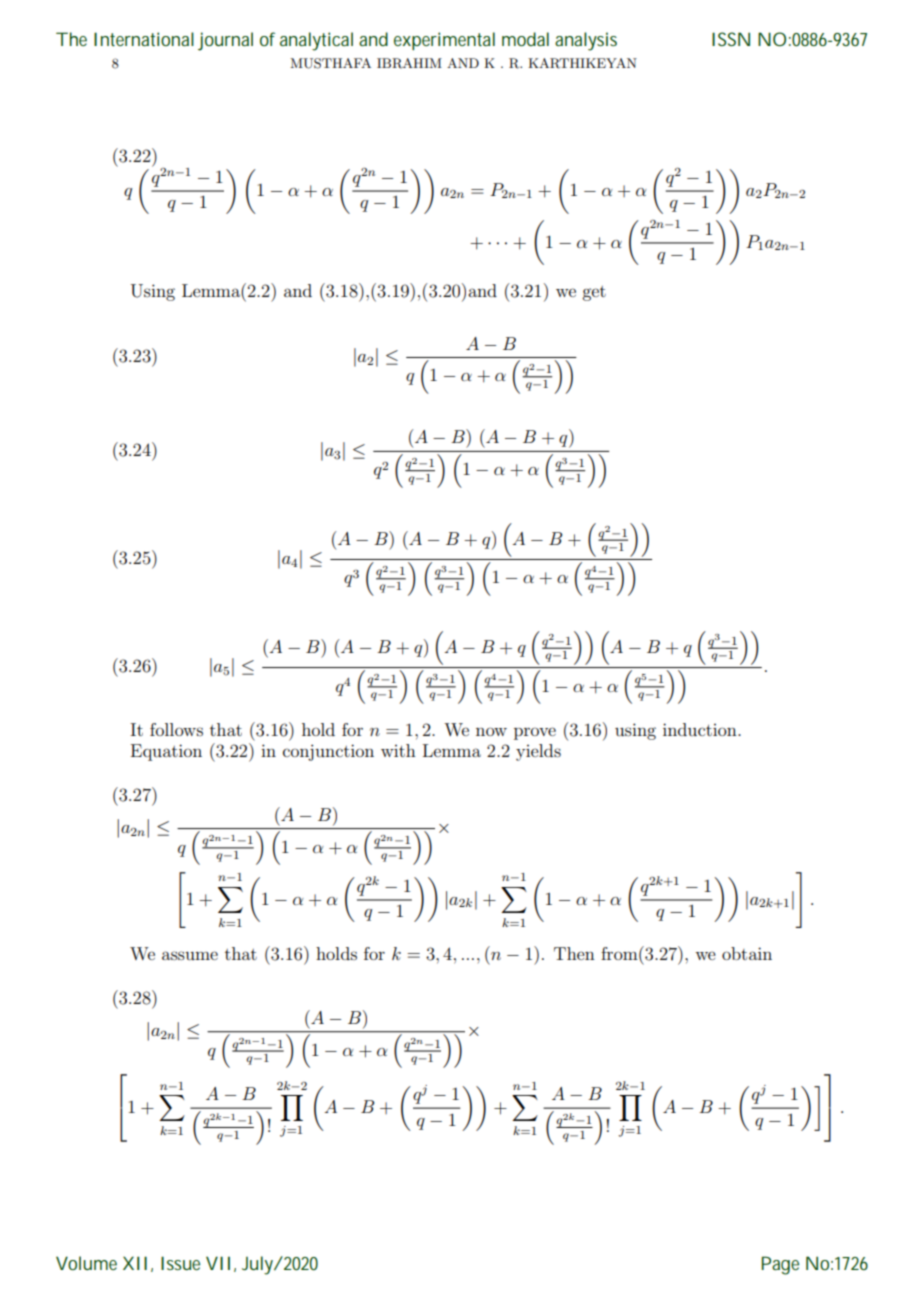 The width and height of the image is (924, 1308). Describe the element at coordinates (780, 1265) in the image. I see `Page` at that location.
